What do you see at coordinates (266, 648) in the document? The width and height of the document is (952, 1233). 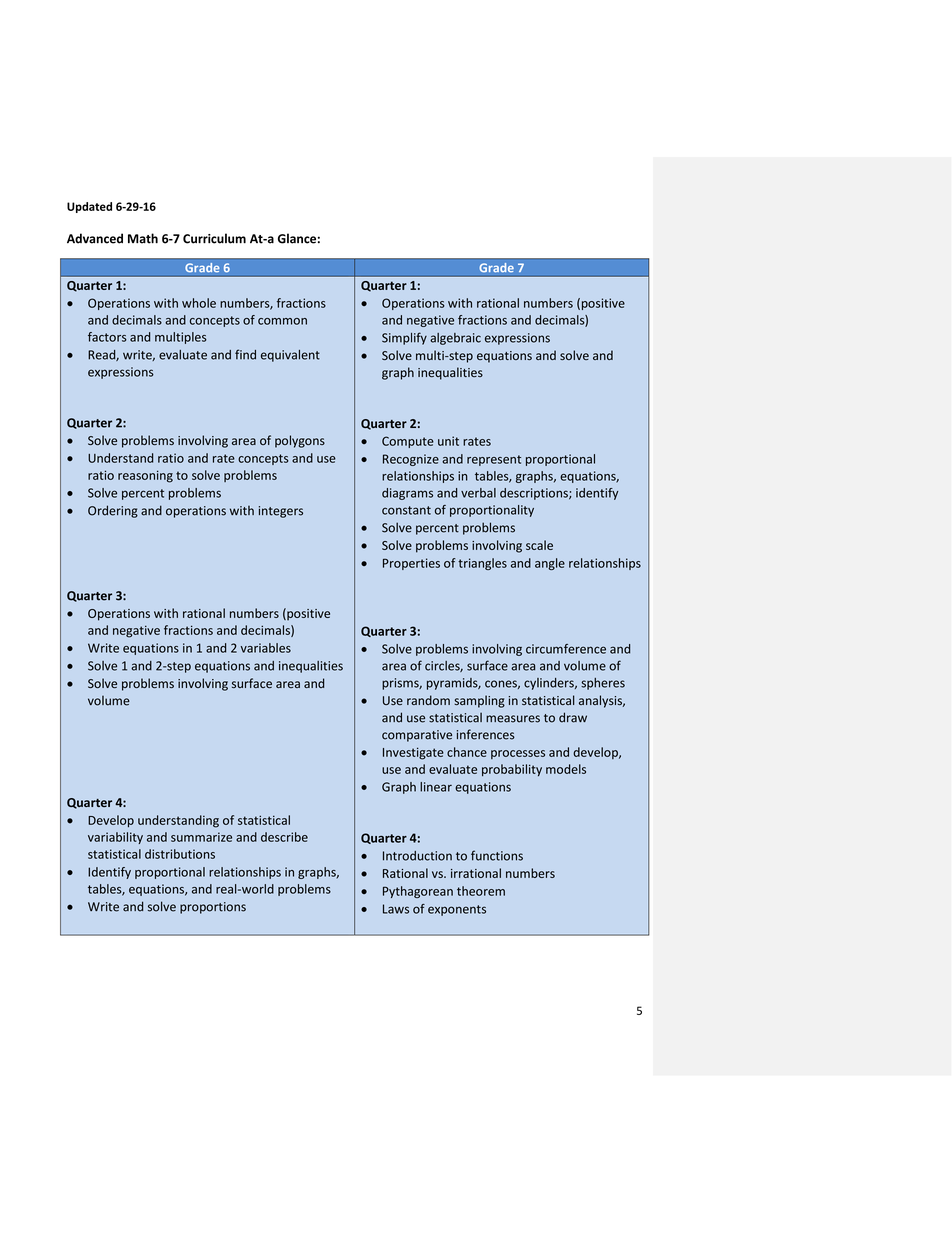 I see `variables` at bounding box center [266, 648].
